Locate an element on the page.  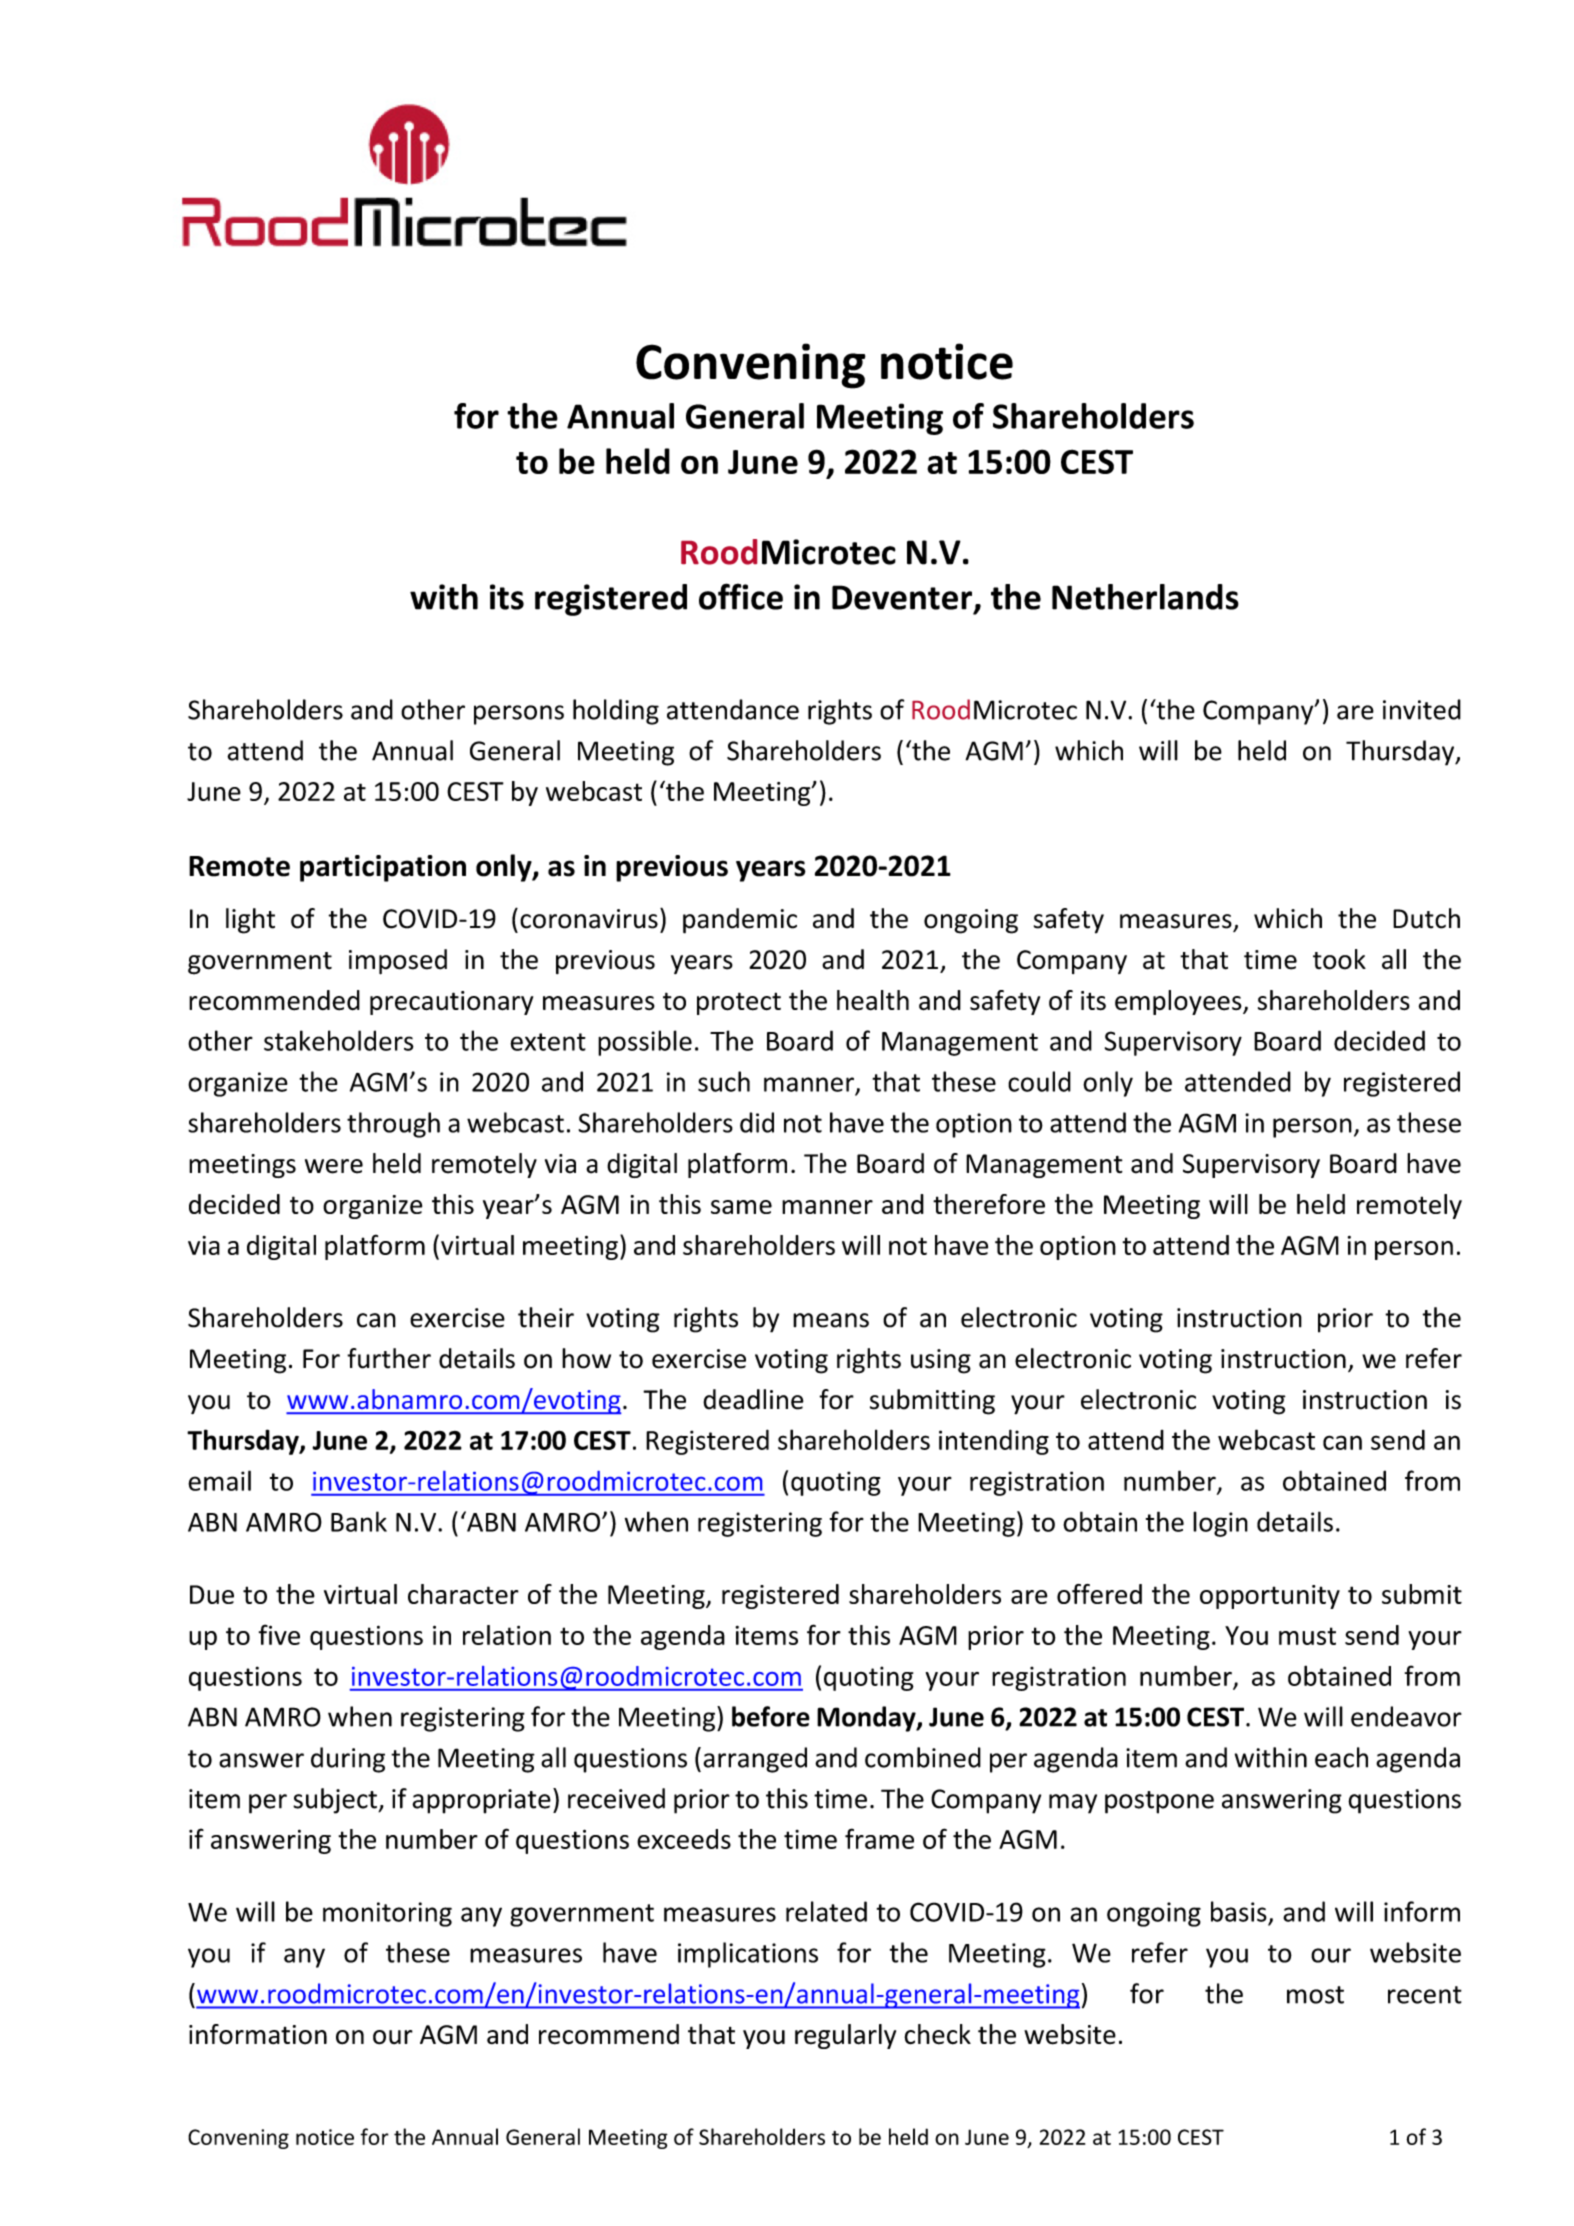
monitoring is located at coordinates (387, 1914).
